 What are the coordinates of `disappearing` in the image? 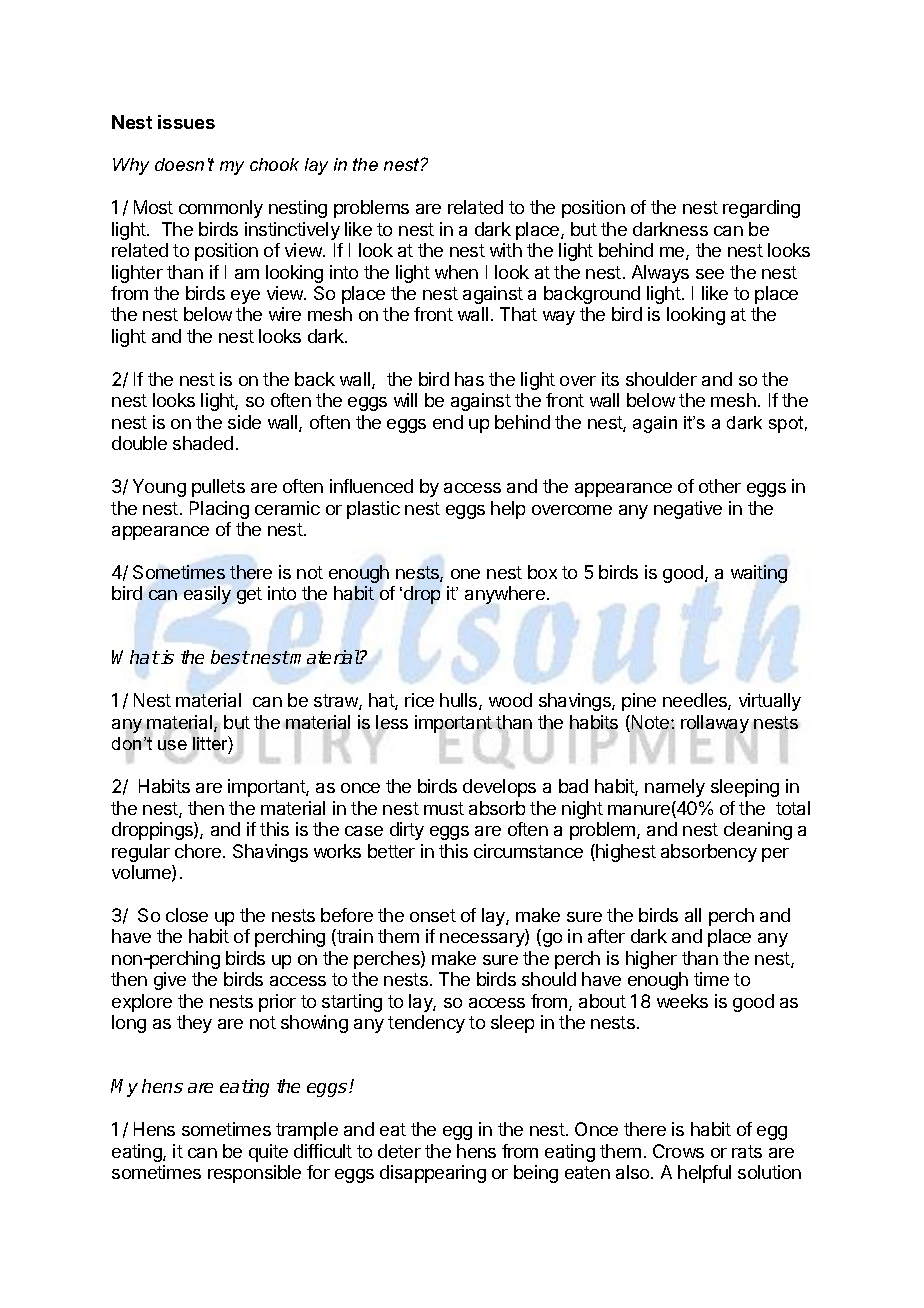 It's located at (433, 1174).
